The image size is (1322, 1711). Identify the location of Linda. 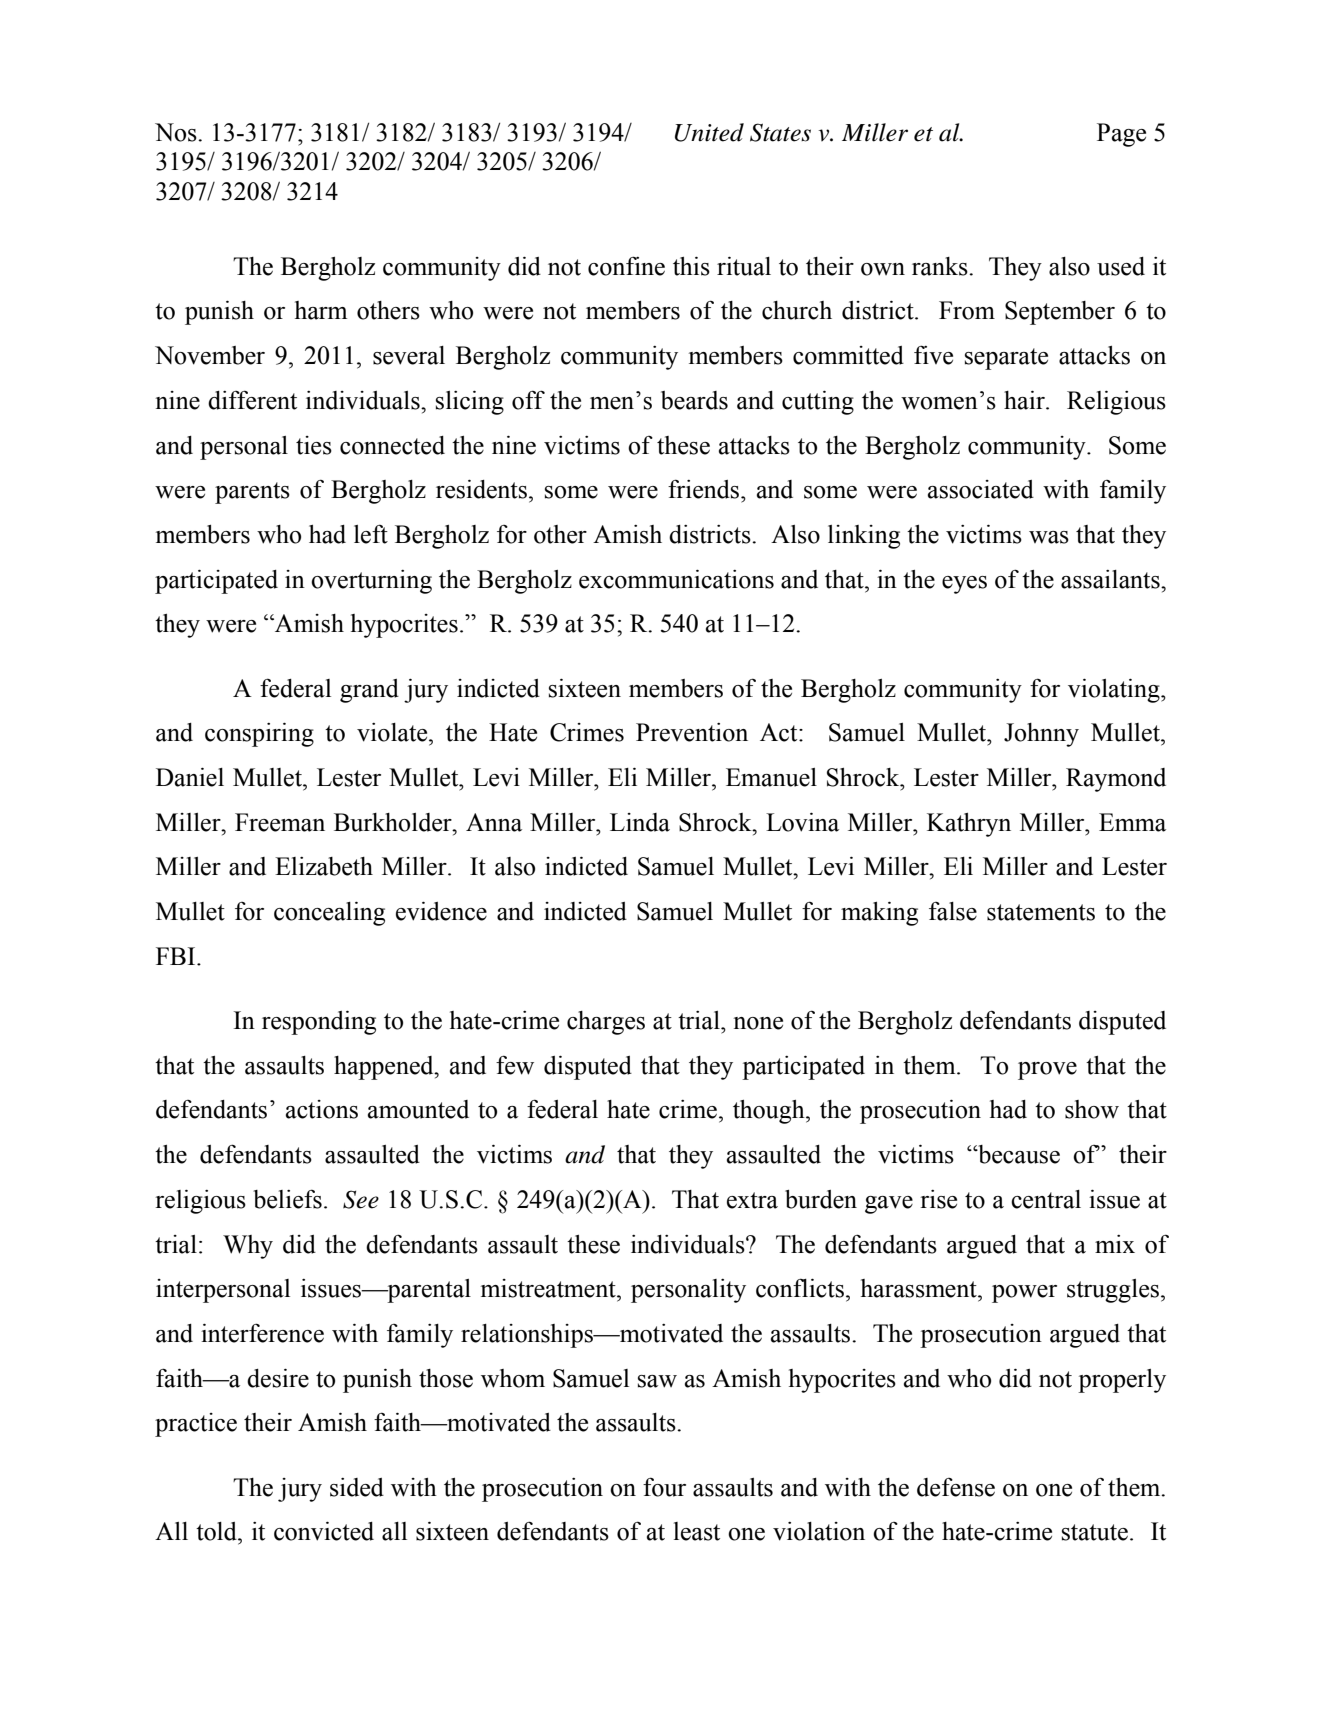
(640, 822).
